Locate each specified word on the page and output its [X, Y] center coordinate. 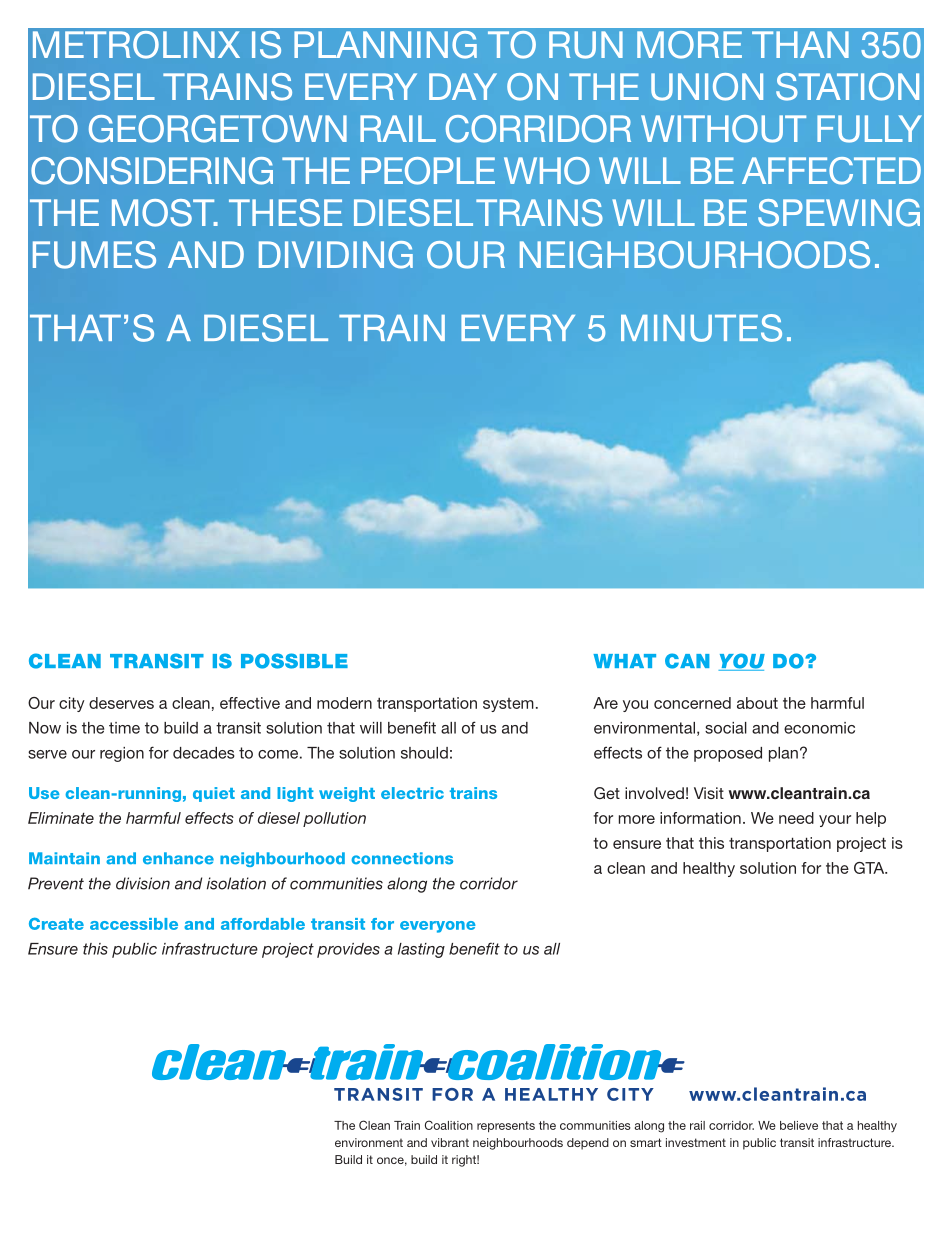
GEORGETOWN [218, 129]
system [508, 705]
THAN [800, 44]
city [72, 704]
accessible [134, 924]
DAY [463, 86]
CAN [687, 661]
